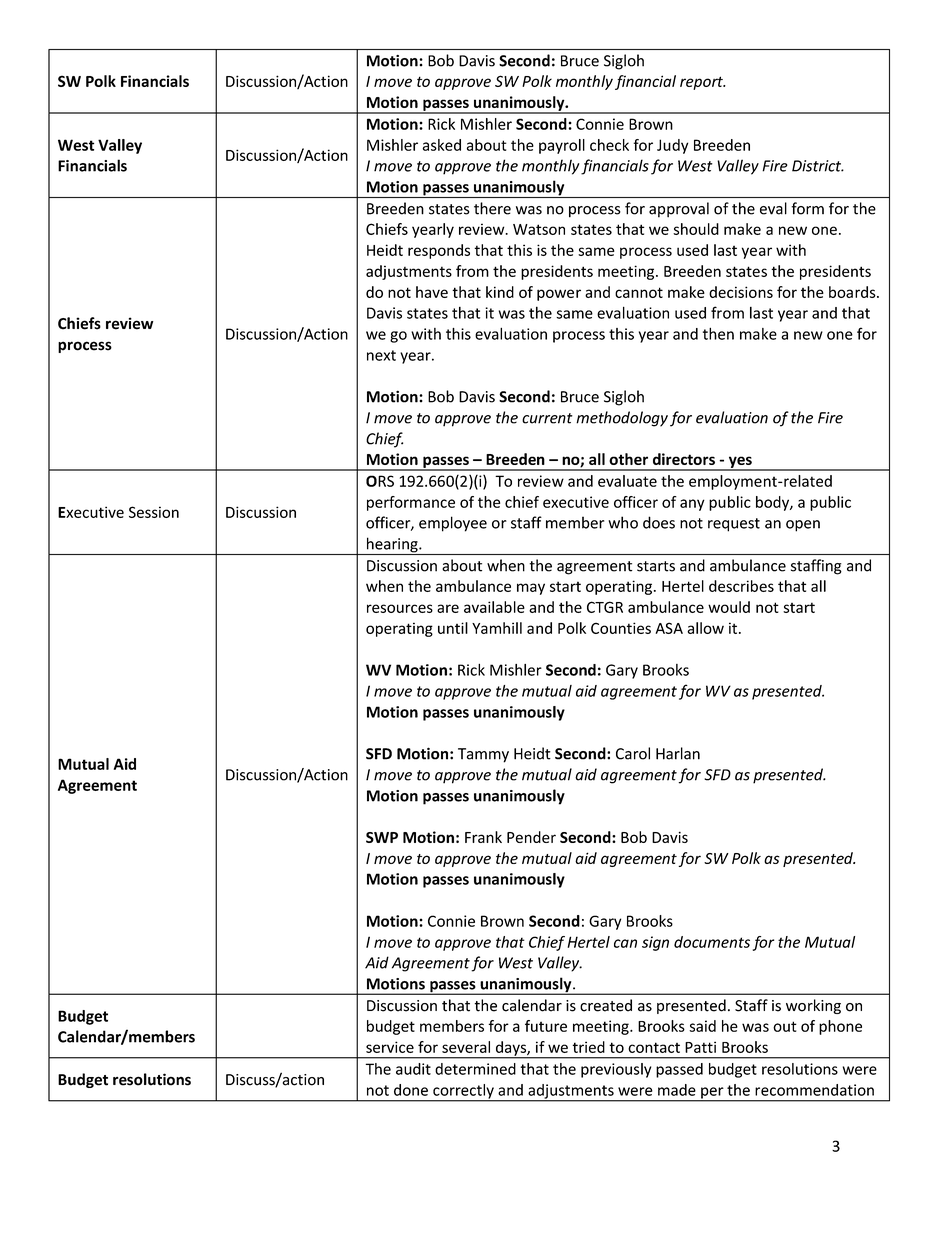  Describe the element at coordinates (441, 145) in the page. I see `asked` at that location.
